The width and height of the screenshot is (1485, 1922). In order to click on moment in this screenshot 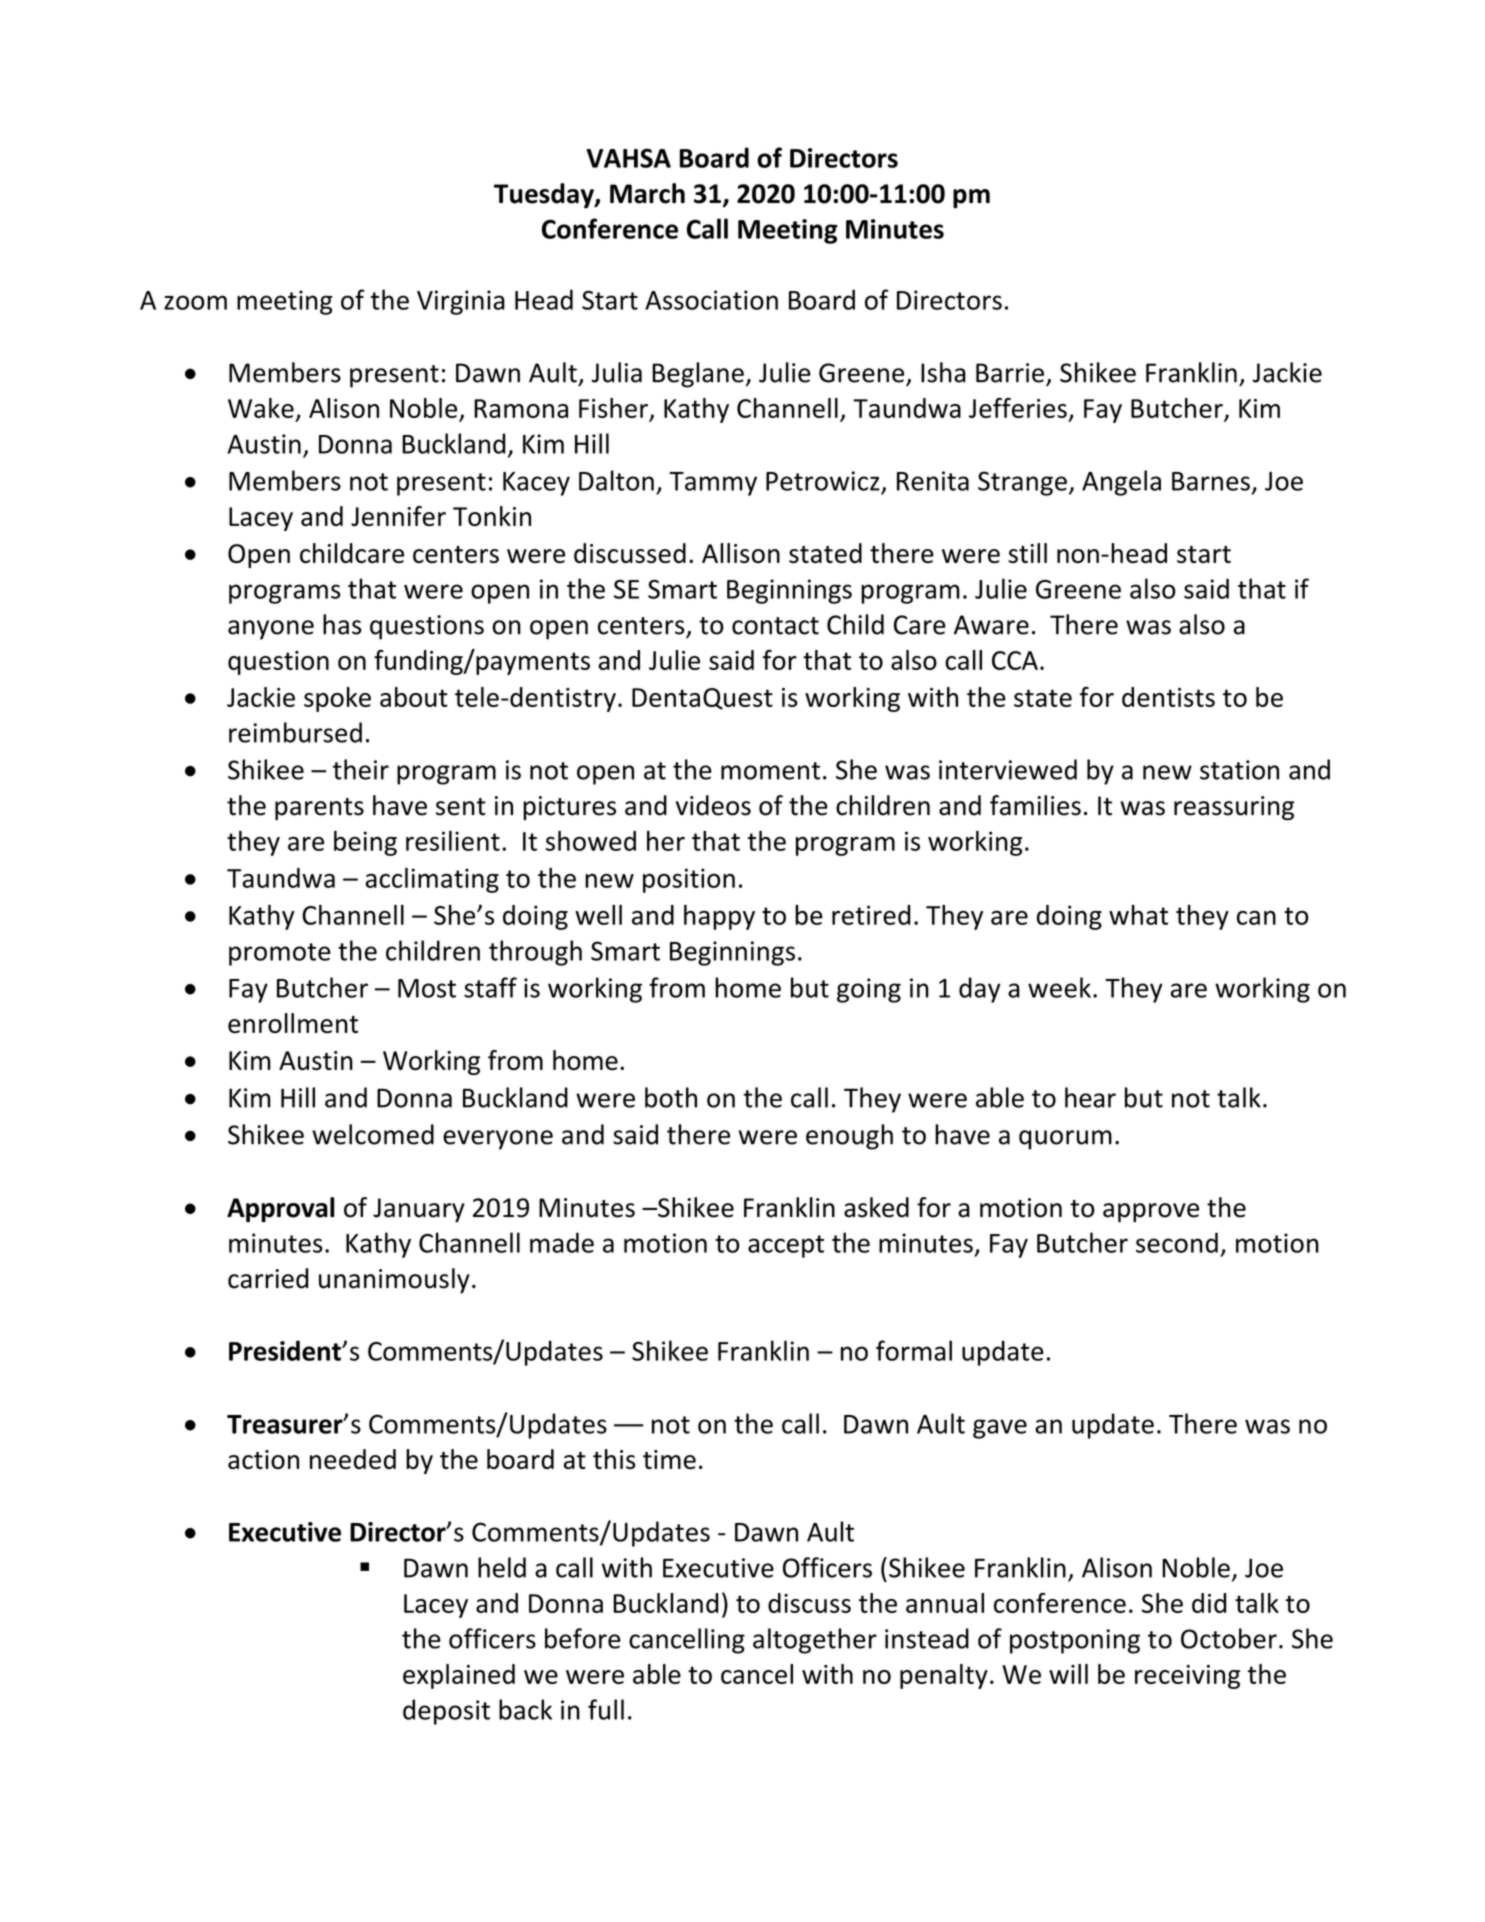, I will do `click(770, 771)`.
